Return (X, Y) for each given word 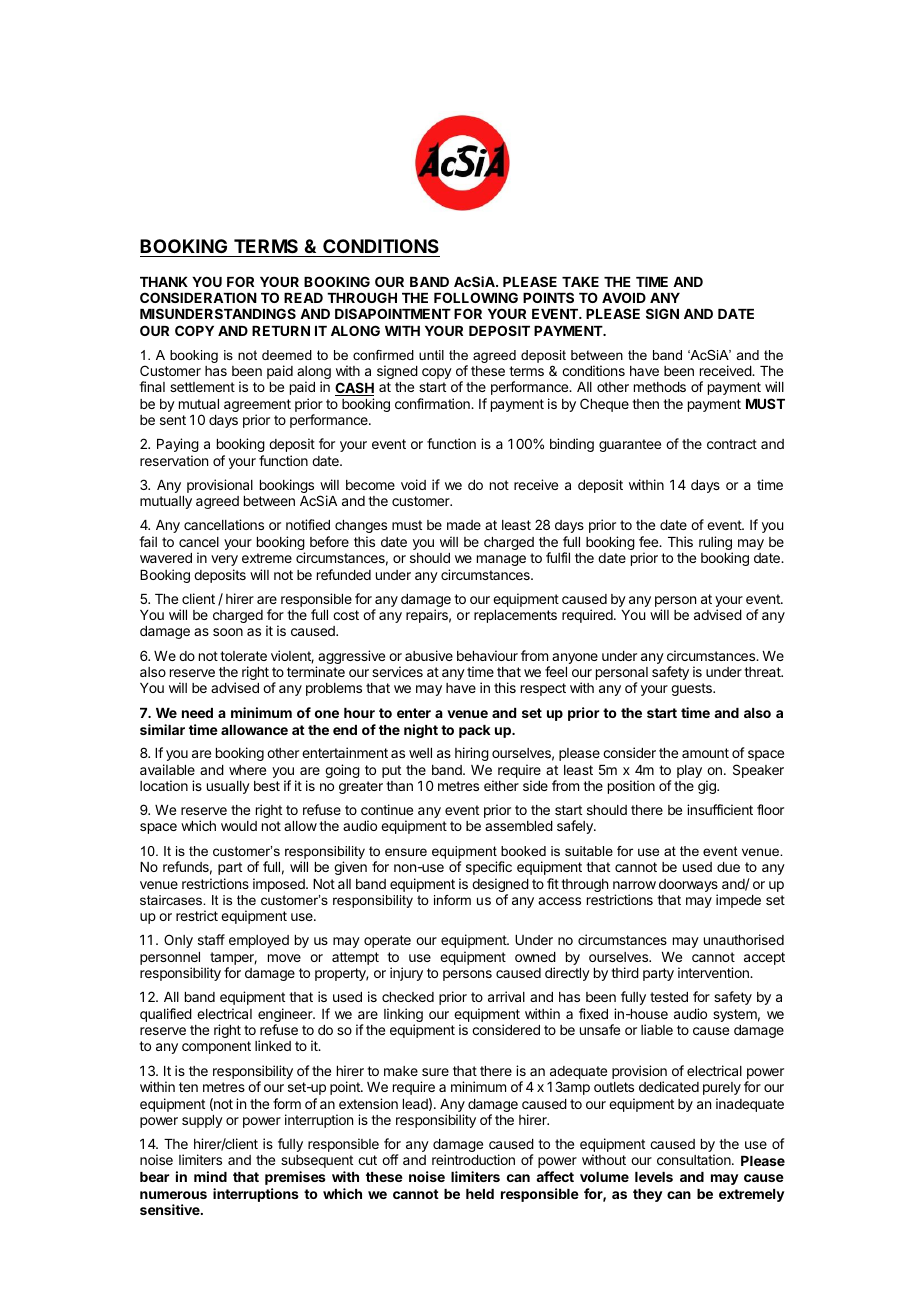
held (480, 1194)
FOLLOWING (476, 297)
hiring (472, 754)
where (247, 770)
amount (705, 753)
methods (660, 387)
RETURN (281, 331)
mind (210, 1176)
